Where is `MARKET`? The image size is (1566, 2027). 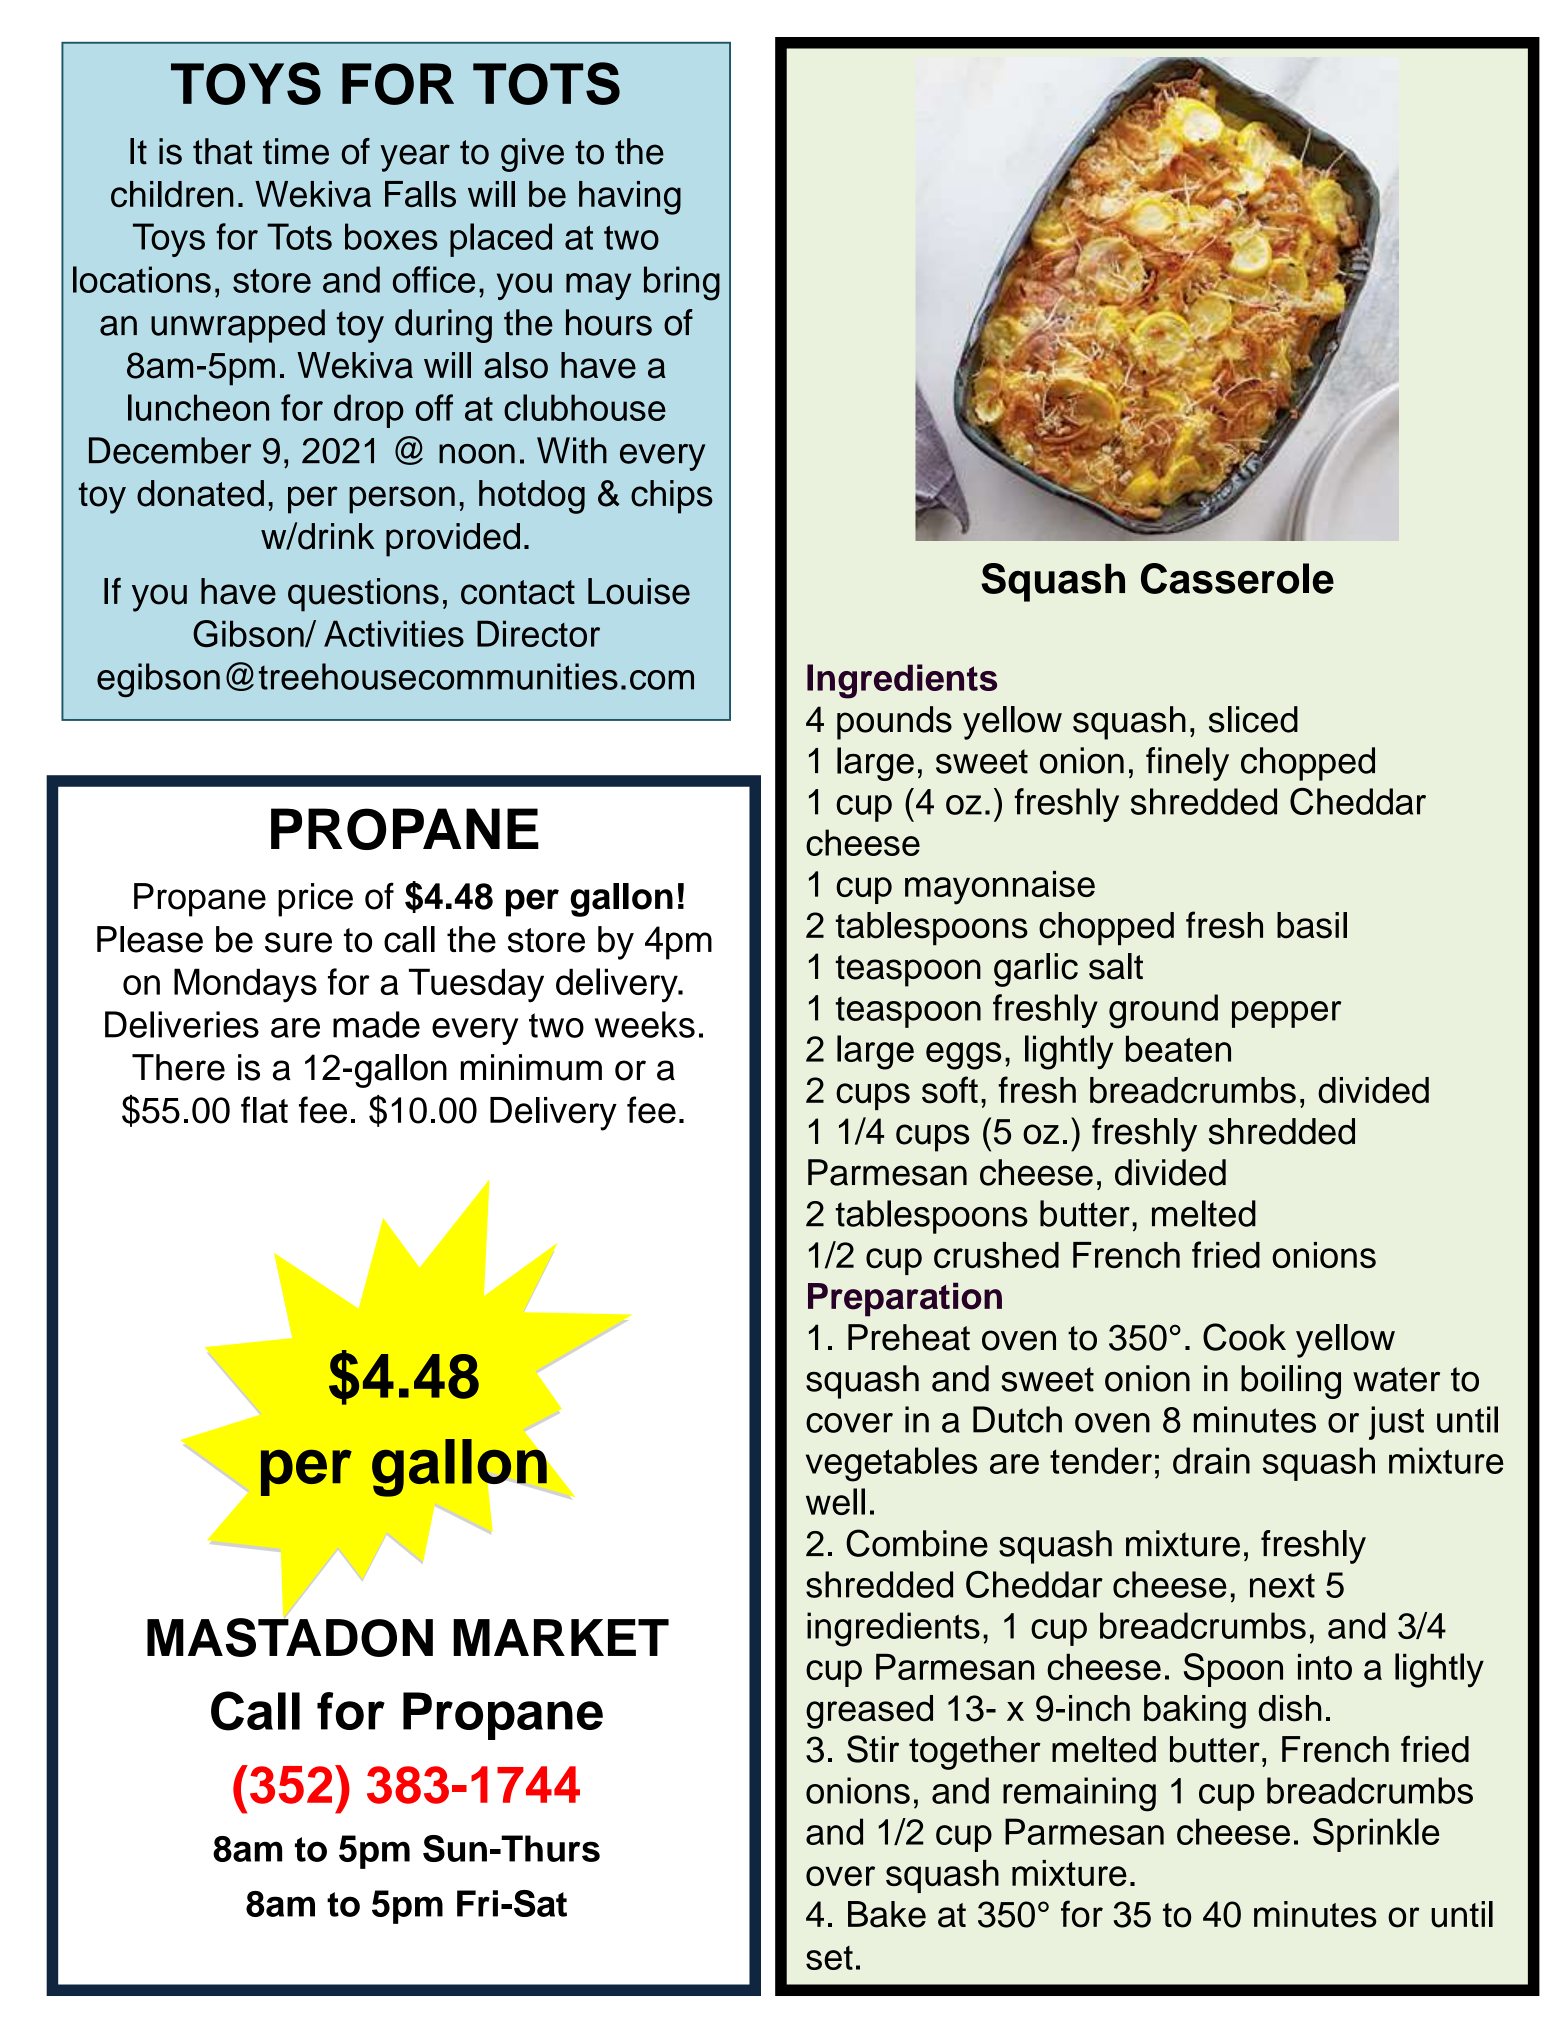 MARKET is located at coordinates (561, 1637).
